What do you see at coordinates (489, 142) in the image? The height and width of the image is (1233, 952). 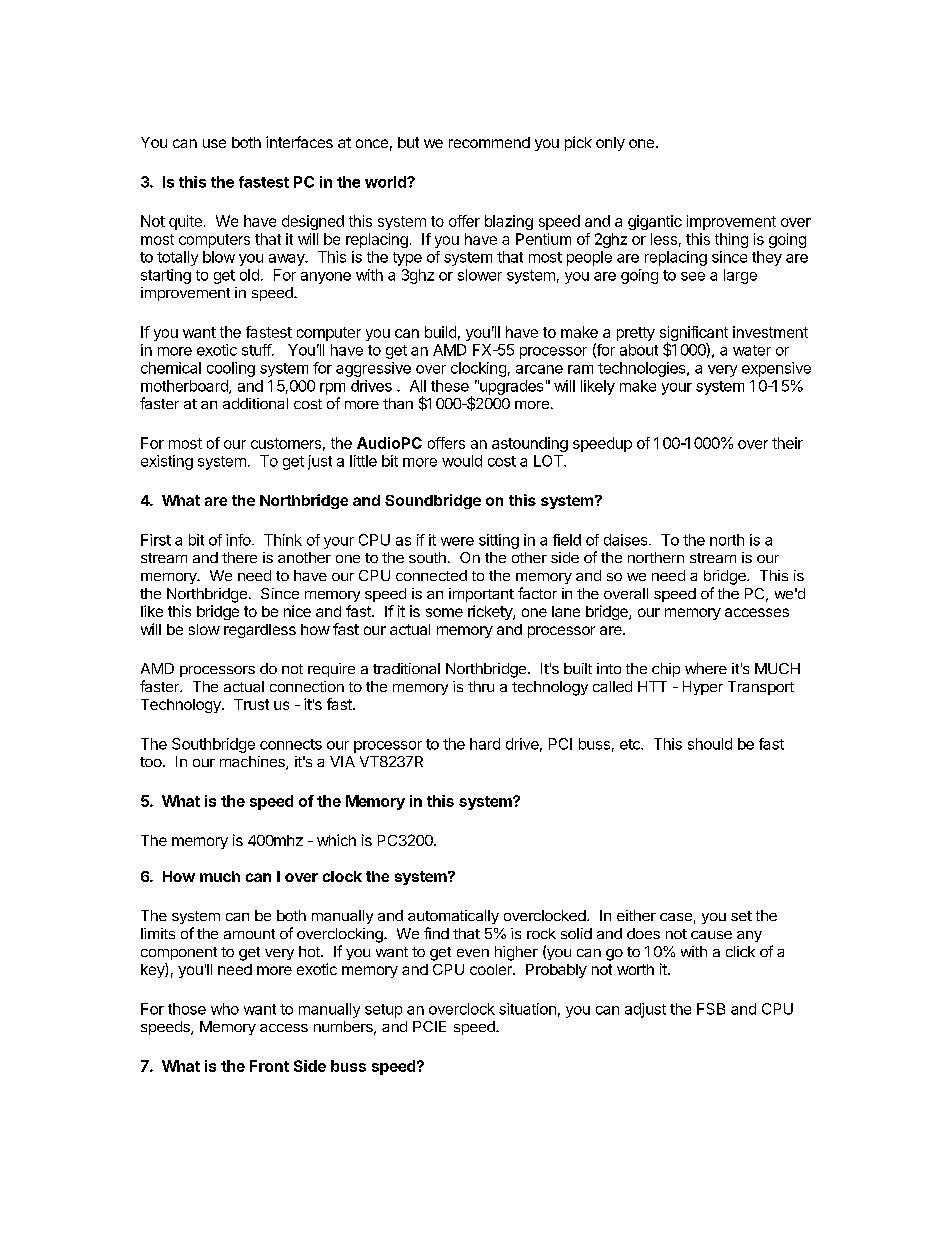 I see `recommend` at bounding box center [489, 142].
